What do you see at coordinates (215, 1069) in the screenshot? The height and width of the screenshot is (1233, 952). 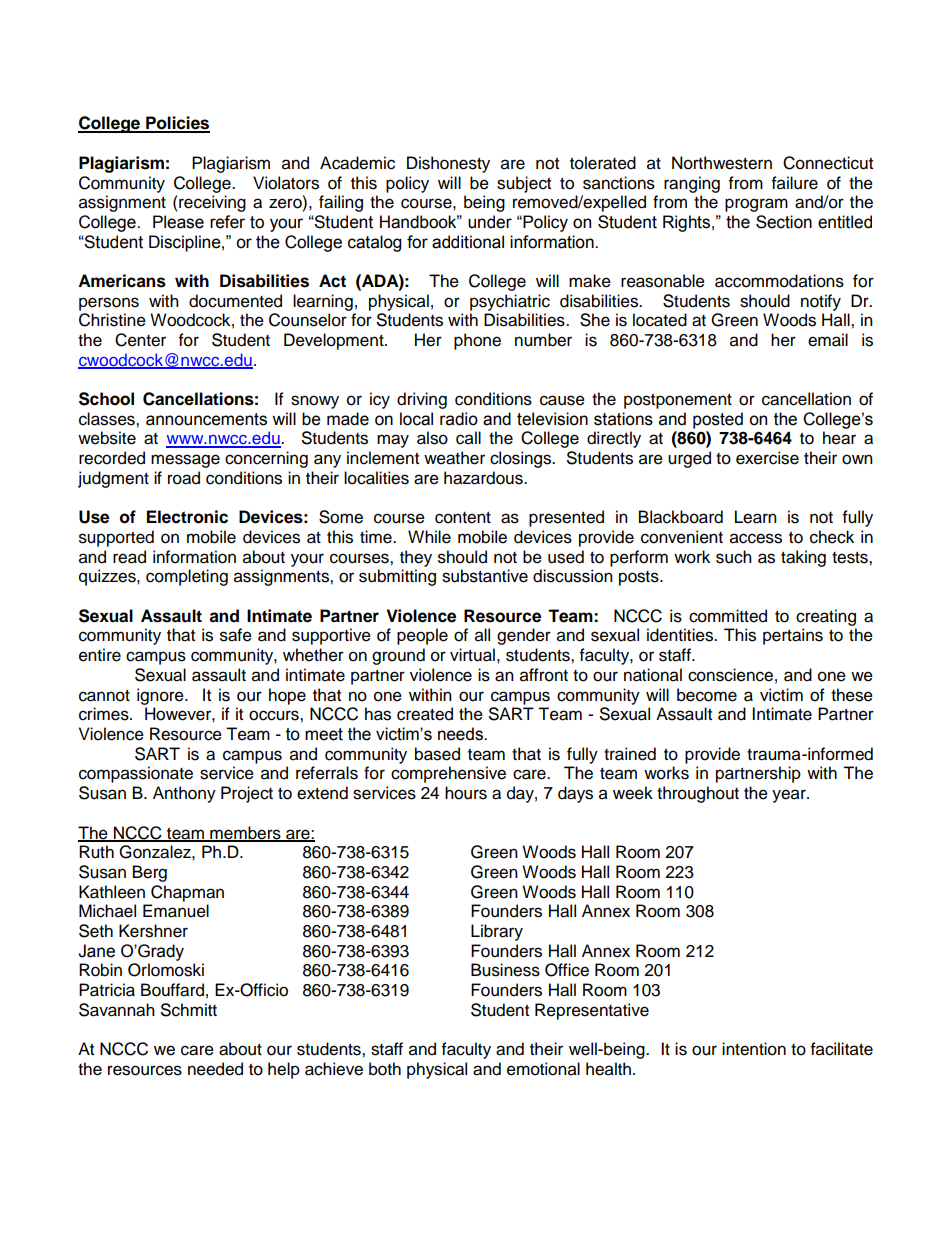 I see `needed` at bounding box center [215, 1069].
